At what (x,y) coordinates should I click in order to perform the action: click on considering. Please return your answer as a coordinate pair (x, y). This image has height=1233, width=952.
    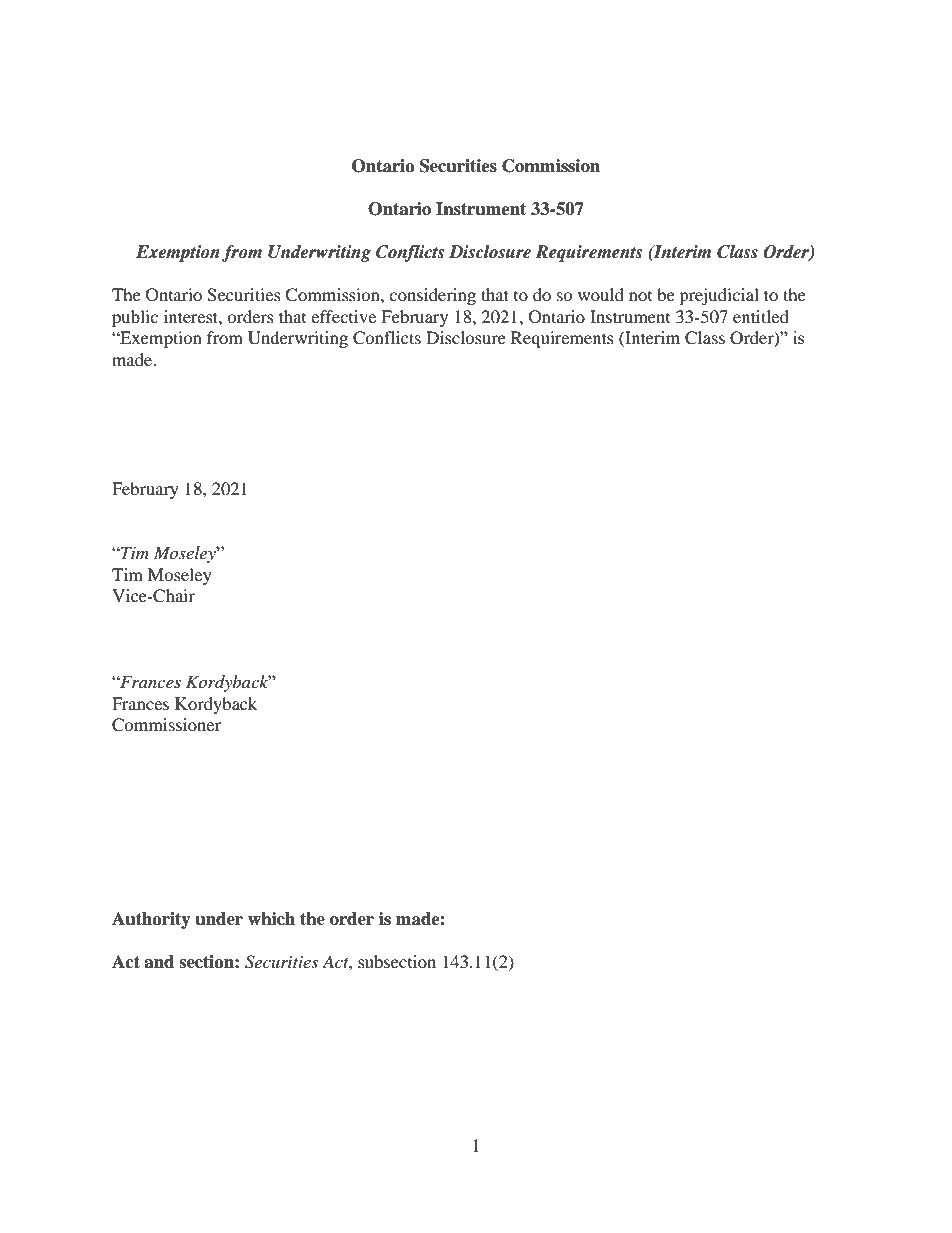
    Looking at the image, I should click on (432, 296).
